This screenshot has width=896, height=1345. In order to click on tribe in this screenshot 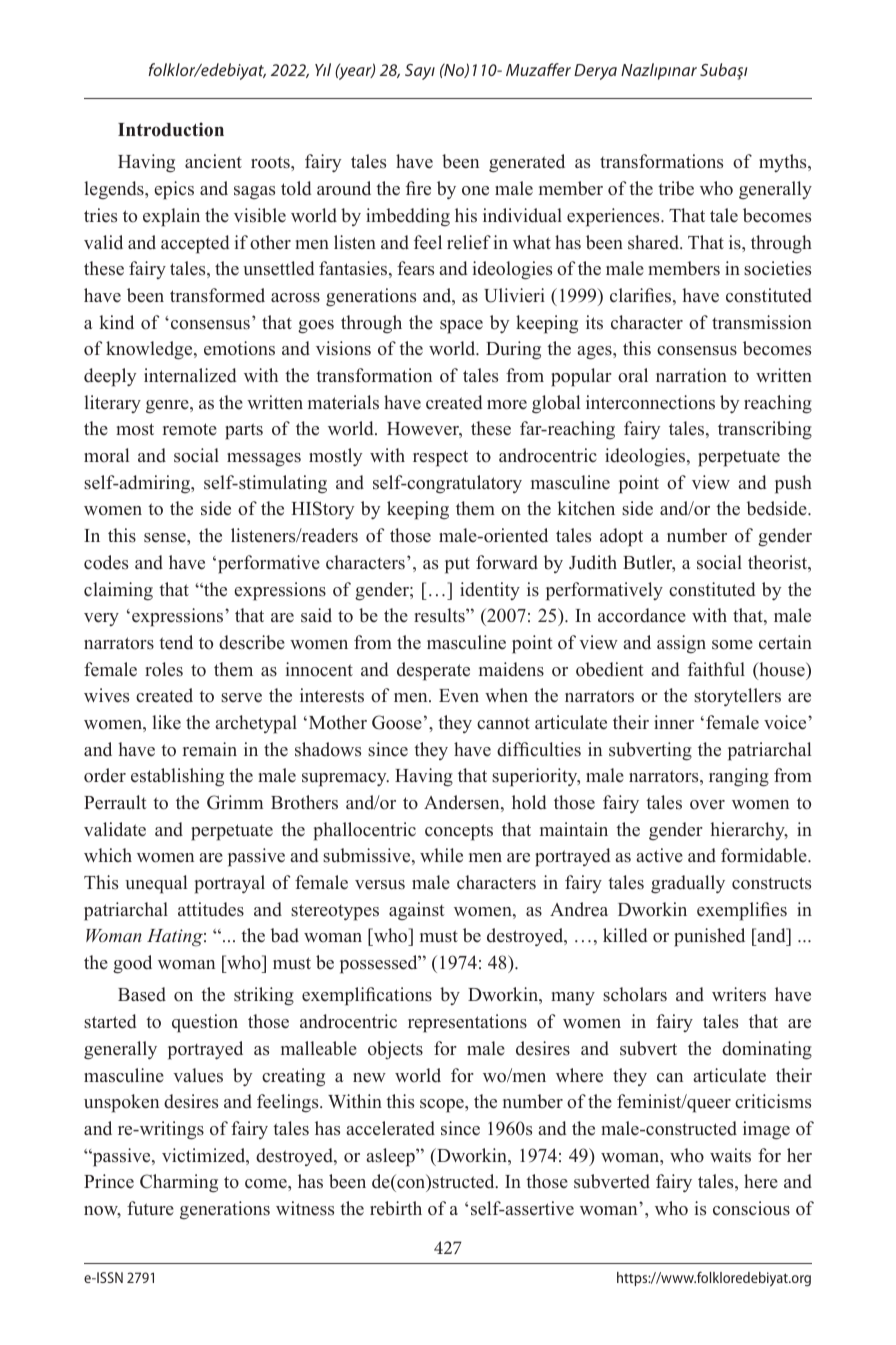, I will do `click(676, 188)`.
